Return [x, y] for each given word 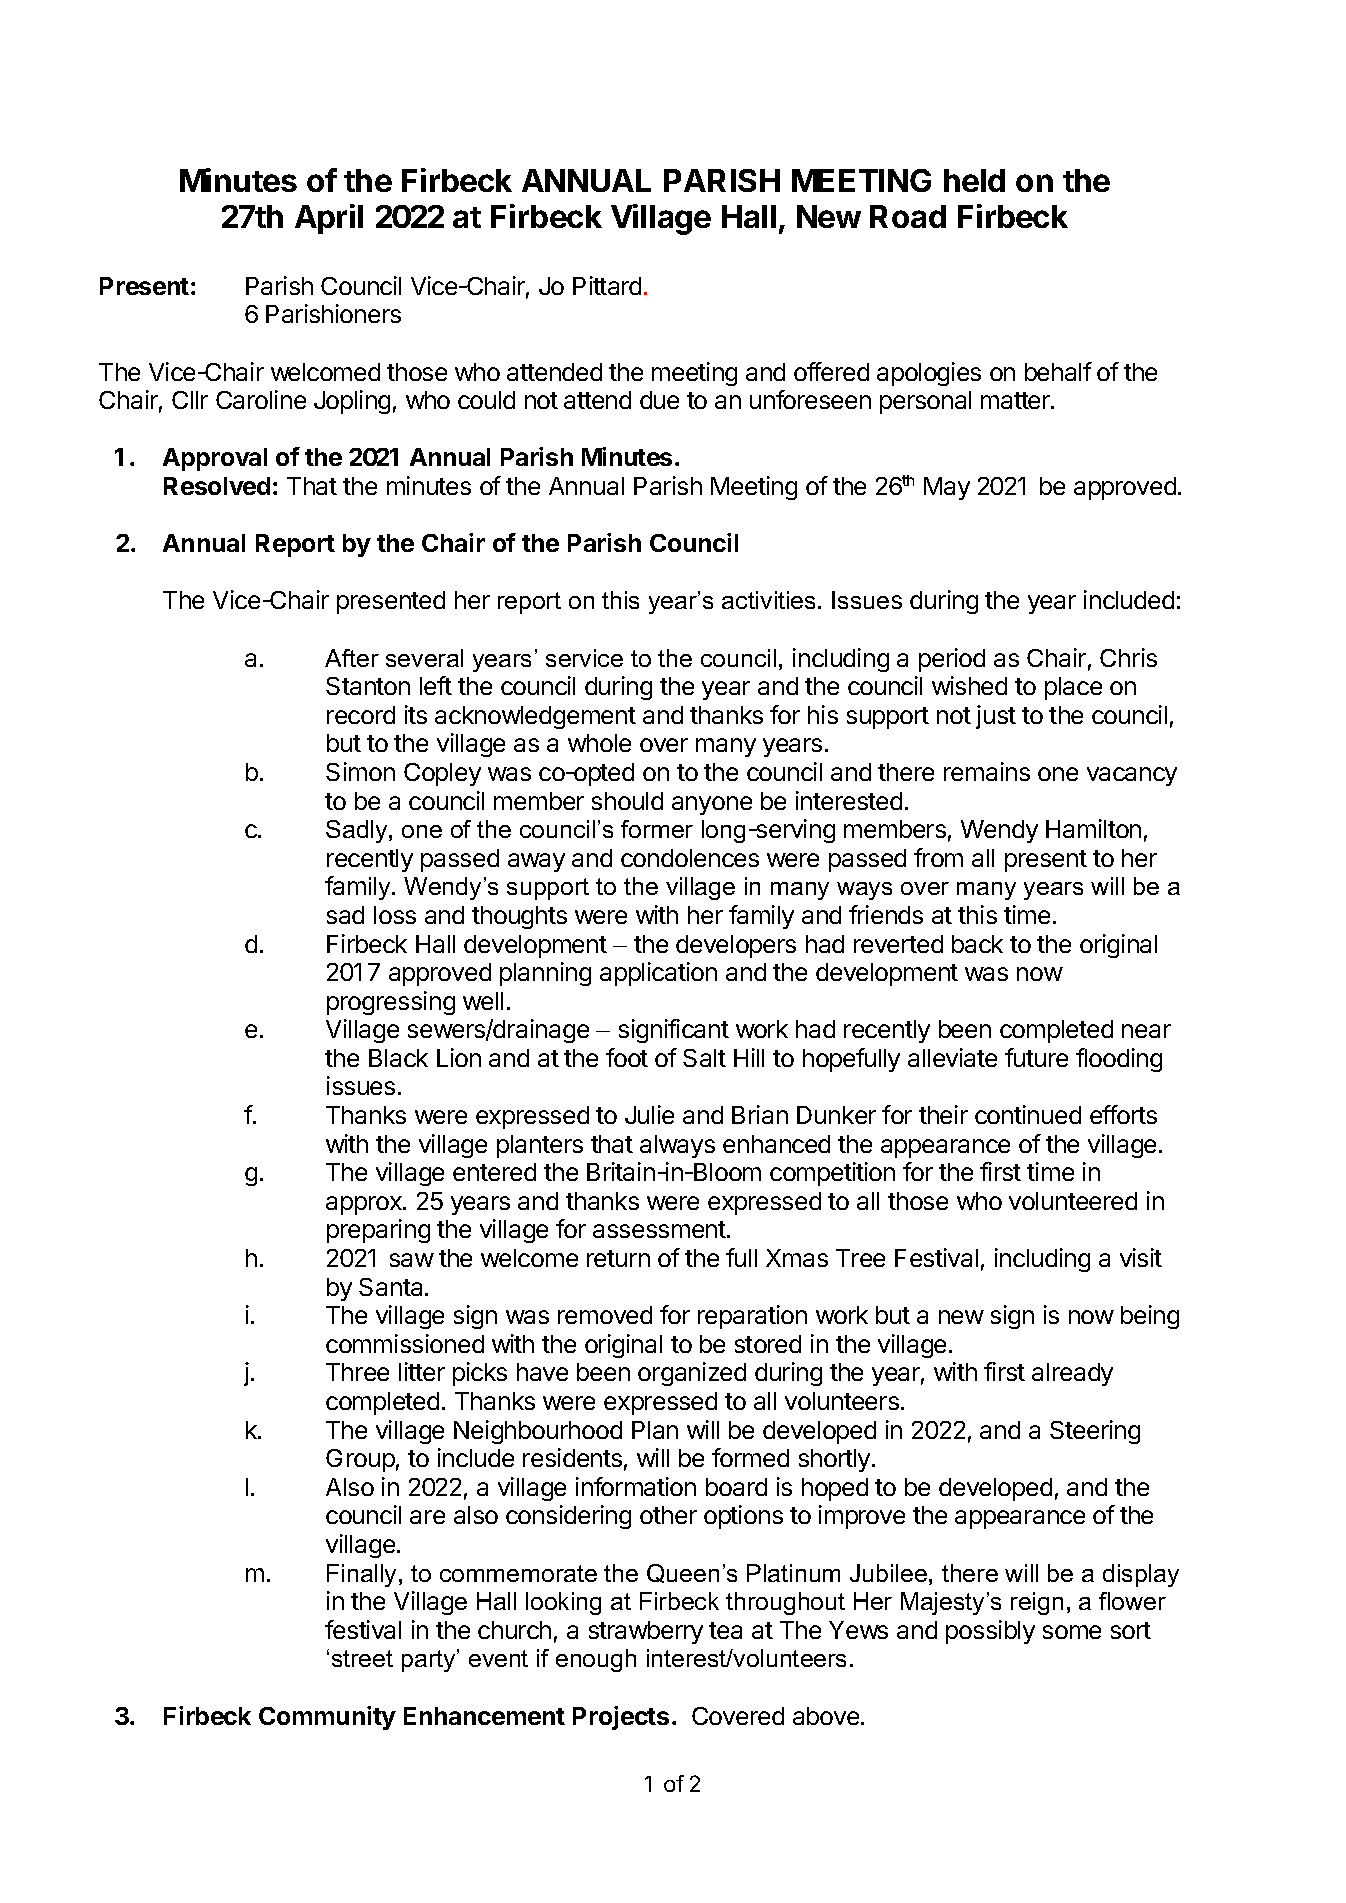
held [974, 180]
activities [770, 600]
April [329, 219]
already [1072, 1374]
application [658, 974]
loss [395, 915]
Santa [392, 1287]
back [977, 944]
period [952, 660]
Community [327, 1718]
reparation [752, 1317]
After [352, 658]
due [659, 400]
